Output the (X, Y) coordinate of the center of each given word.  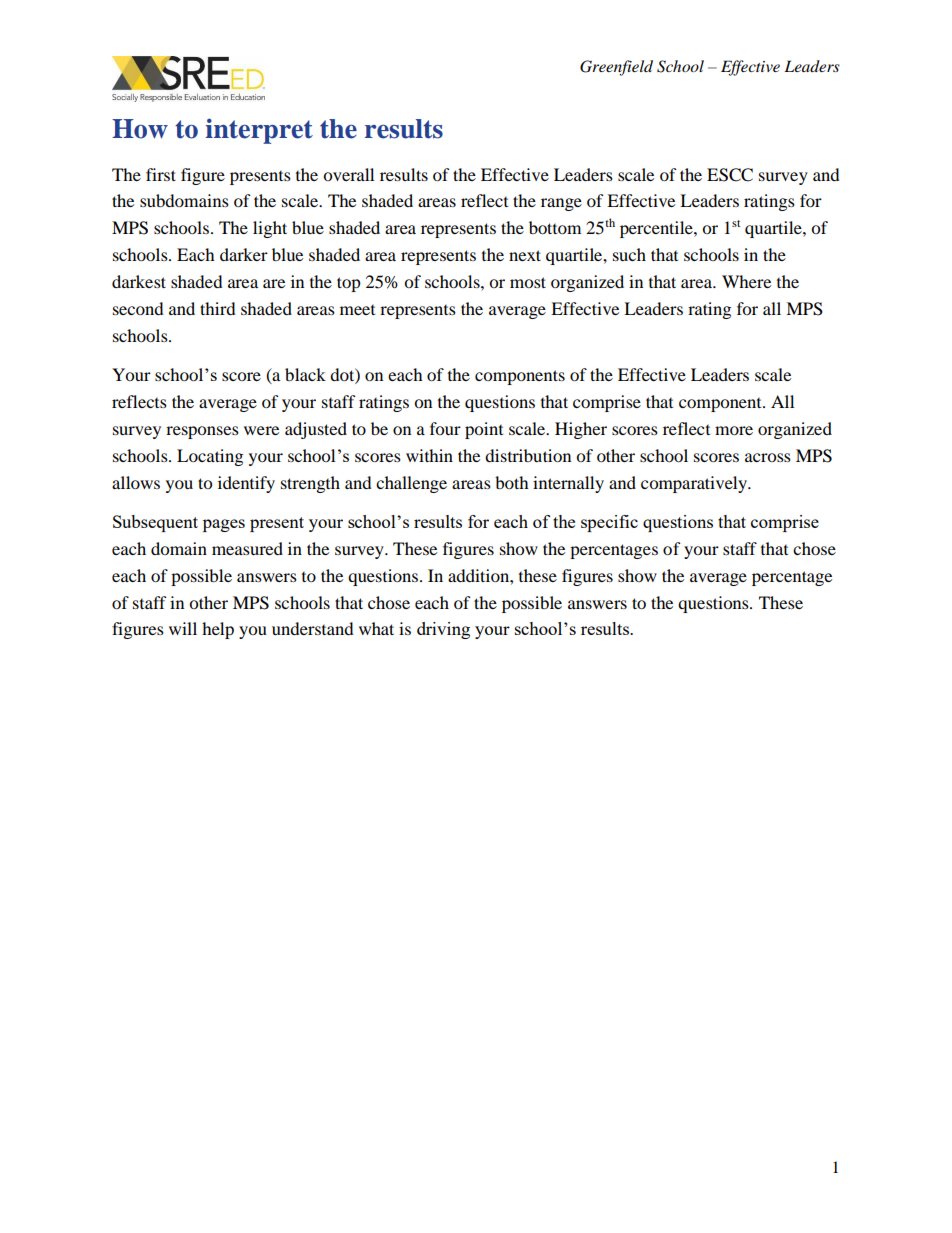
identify (246, 484)
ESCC (730, 175)
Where (746, 281)
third (218, 308)
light (270, 229)
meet (357, 310)
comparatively (695, 484)
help (218, 630)
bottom (555, 227)
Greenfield (616, 68)
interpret (259, 131)
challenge (411, 484)
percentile (657, 229)
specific (609, 523)
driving (443, 630)
